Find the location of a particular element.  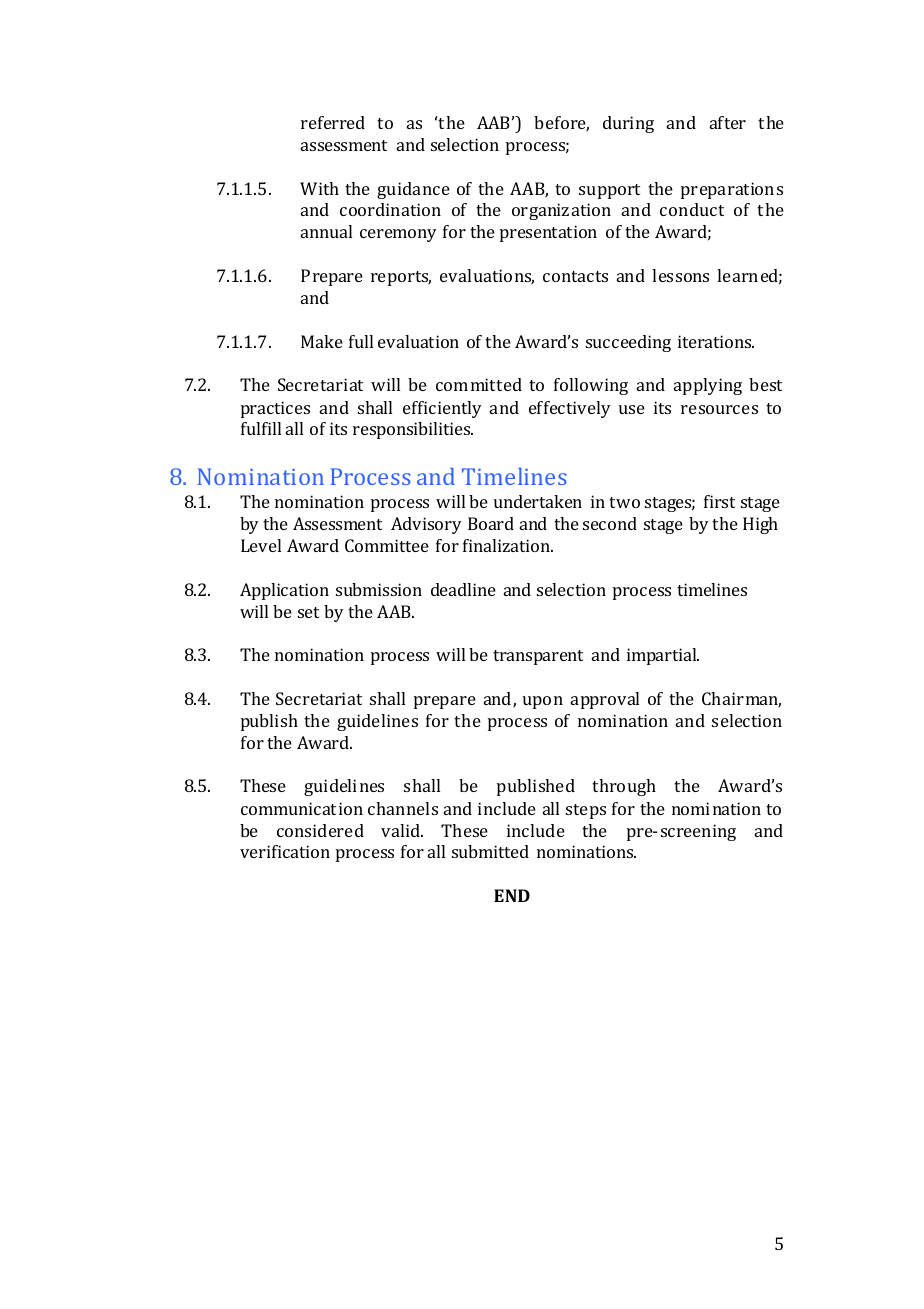

applying is located at coordinates (708, 386).
